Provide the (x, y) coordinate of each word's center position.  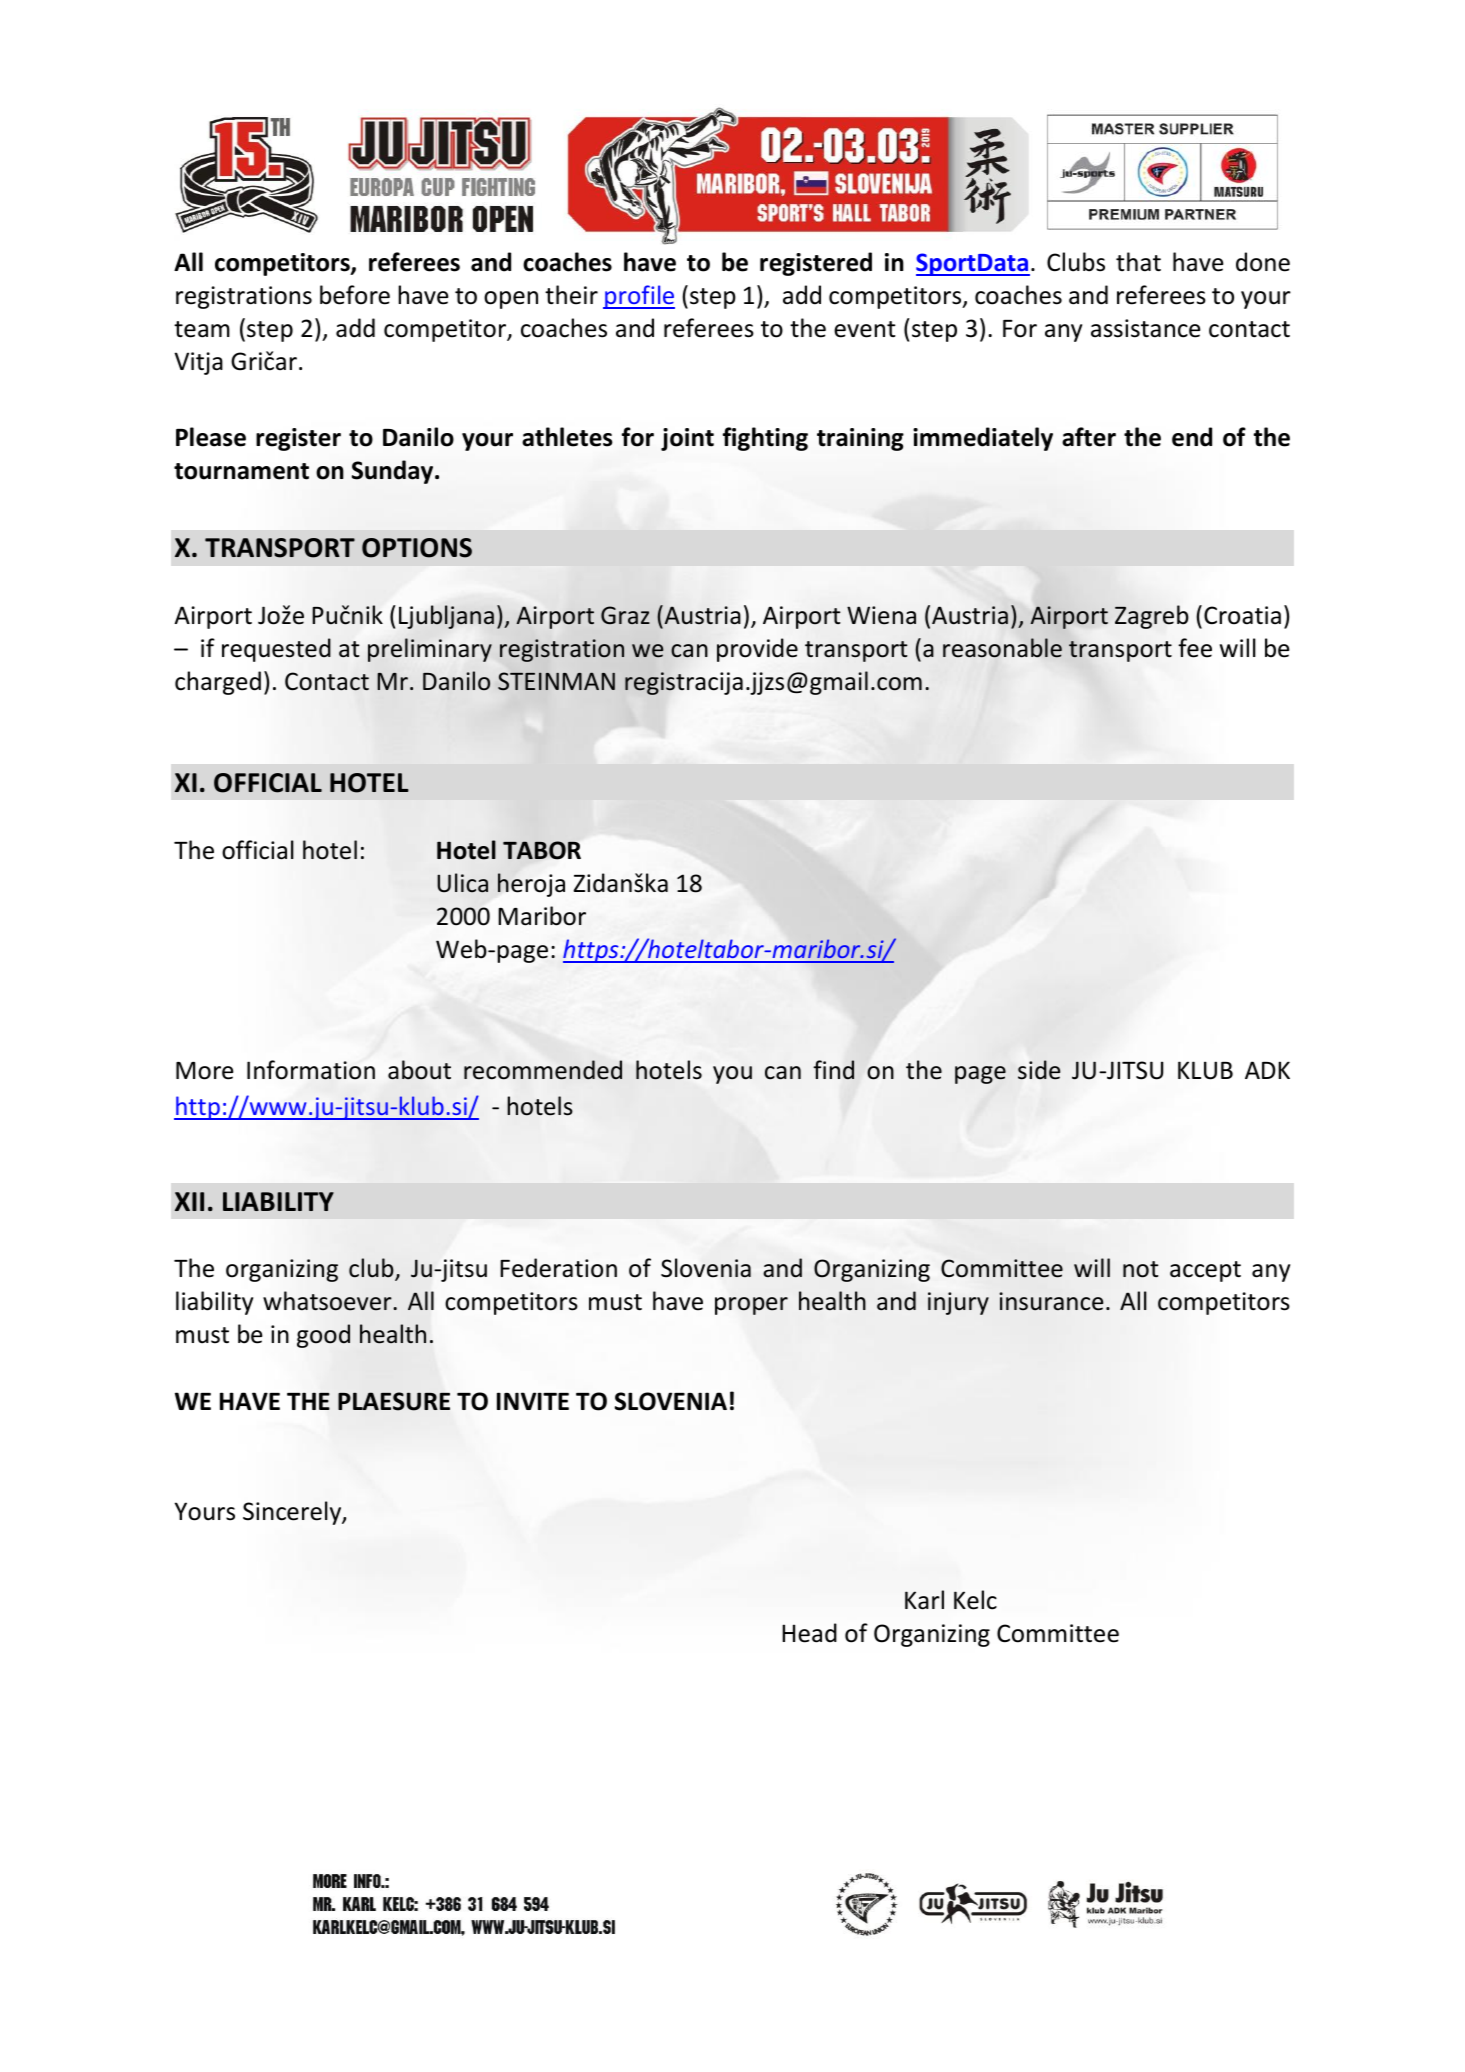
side (1039, 1070)
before (355, 295)
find (833, 1070)
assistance (1146, 328)
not (1140, 1269)
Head (809, 1633)
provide (757, 650)
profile (639, 297)
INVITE (533, 1401)
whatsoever (328, 1301)
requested (276, 650)
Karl (924, 1600)
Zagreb (1152, 617)
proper (751, 1306)
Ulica (462, 883)
